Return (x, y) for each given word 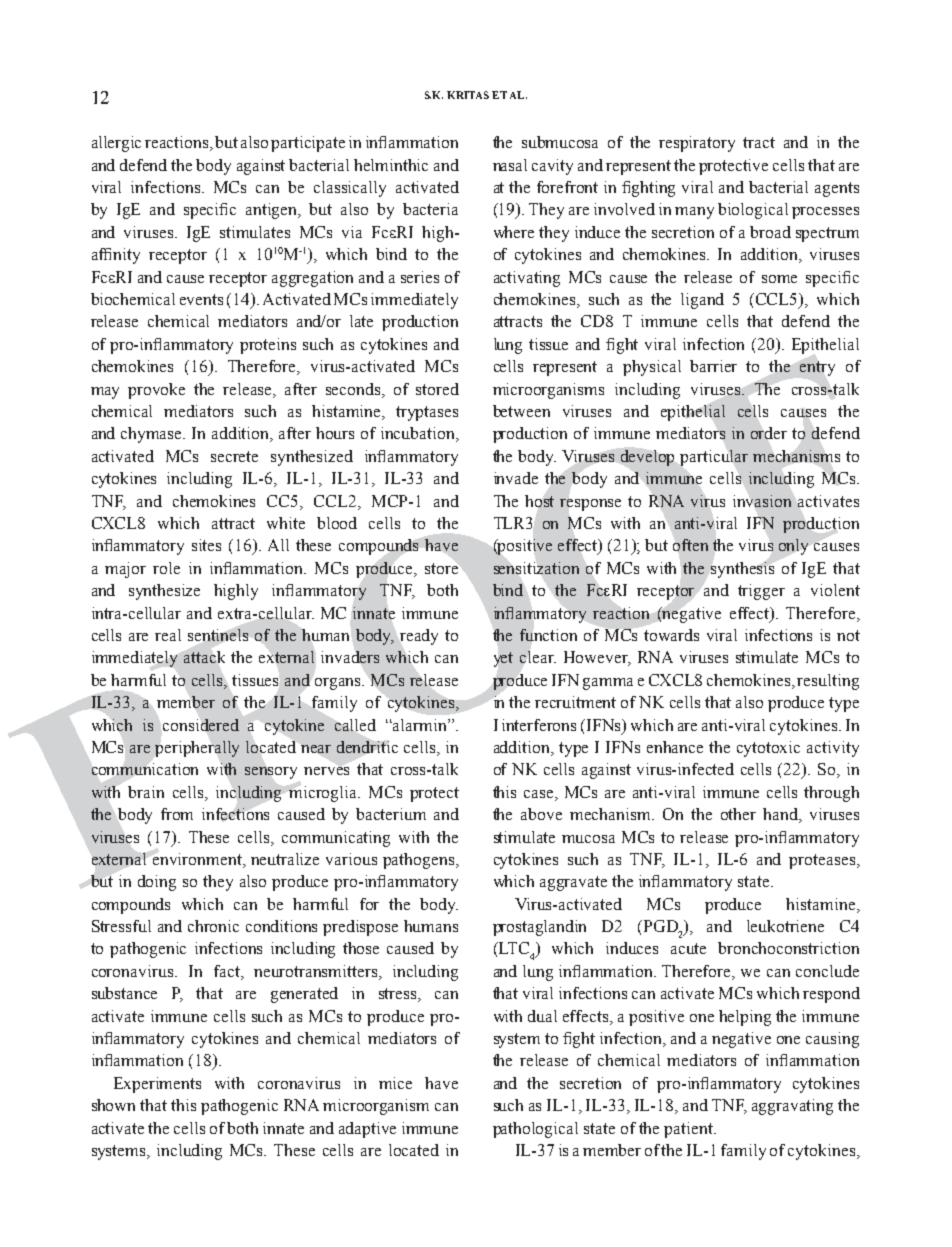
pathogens (420, 861)
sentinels (218, 635)
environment (198, 860)
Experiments (157, 1085)
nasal (510, 165)
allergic (116, 144)
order (769, 433)
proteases (822, 861)
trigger (761, 592)
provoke (156, 391)
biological (753, 211)
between (521, 411)
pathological (535, 1130)
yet (503, 659)
